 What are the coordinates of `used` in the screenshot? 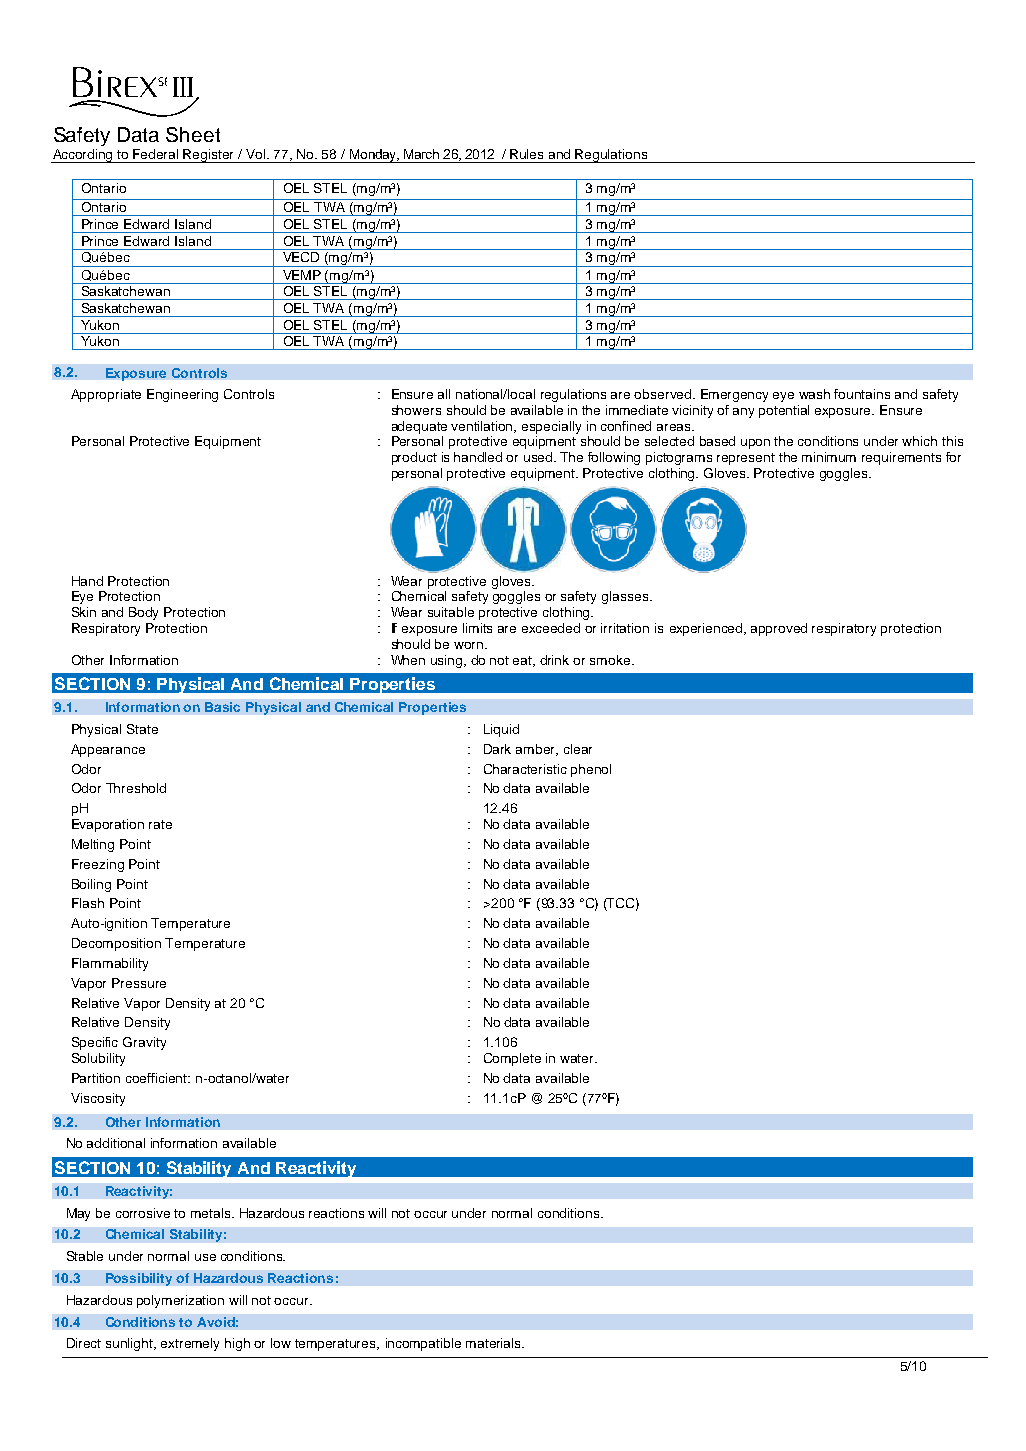 It's located at (539, 457).
